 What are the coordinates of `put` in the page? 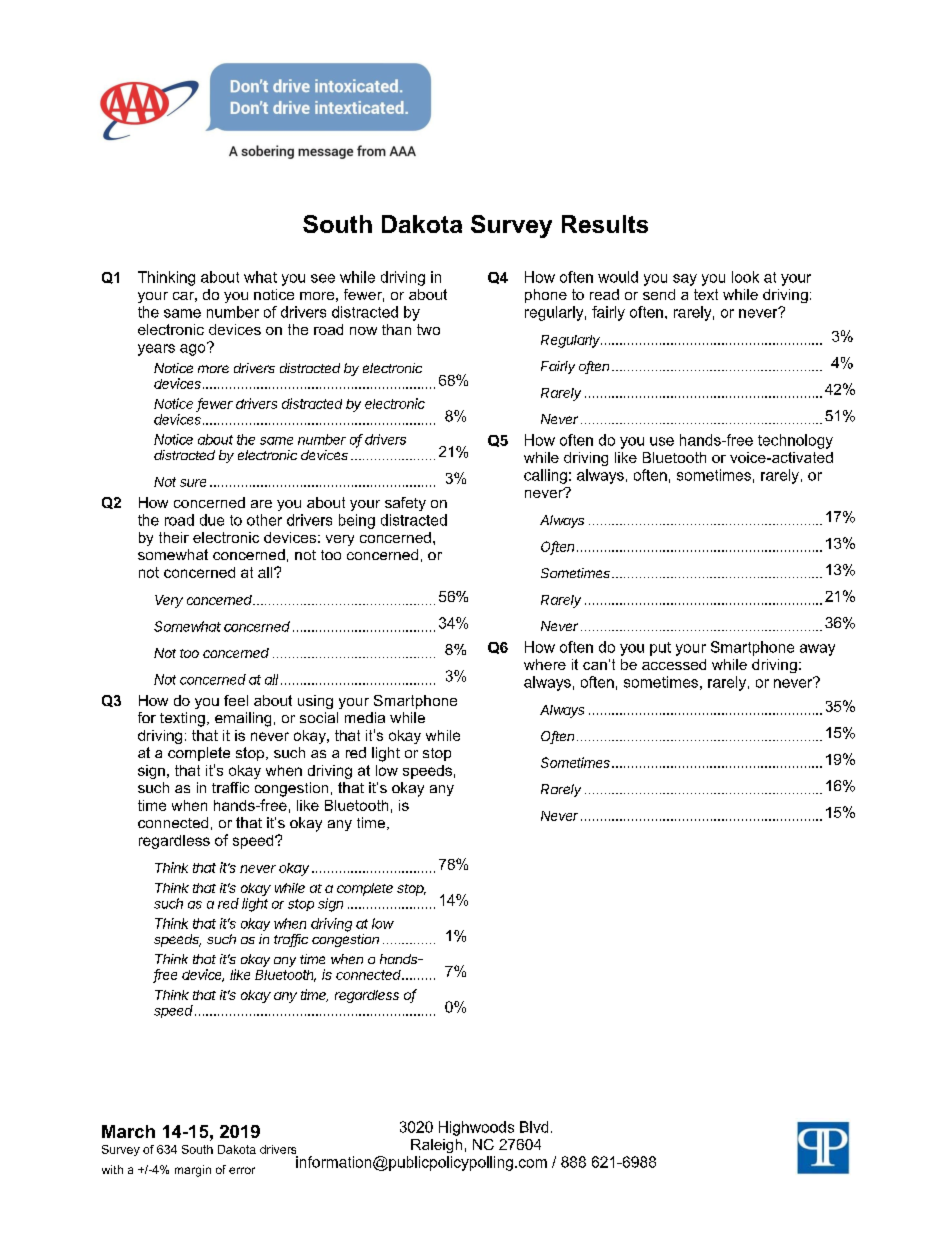 It's located at (660, 649).
